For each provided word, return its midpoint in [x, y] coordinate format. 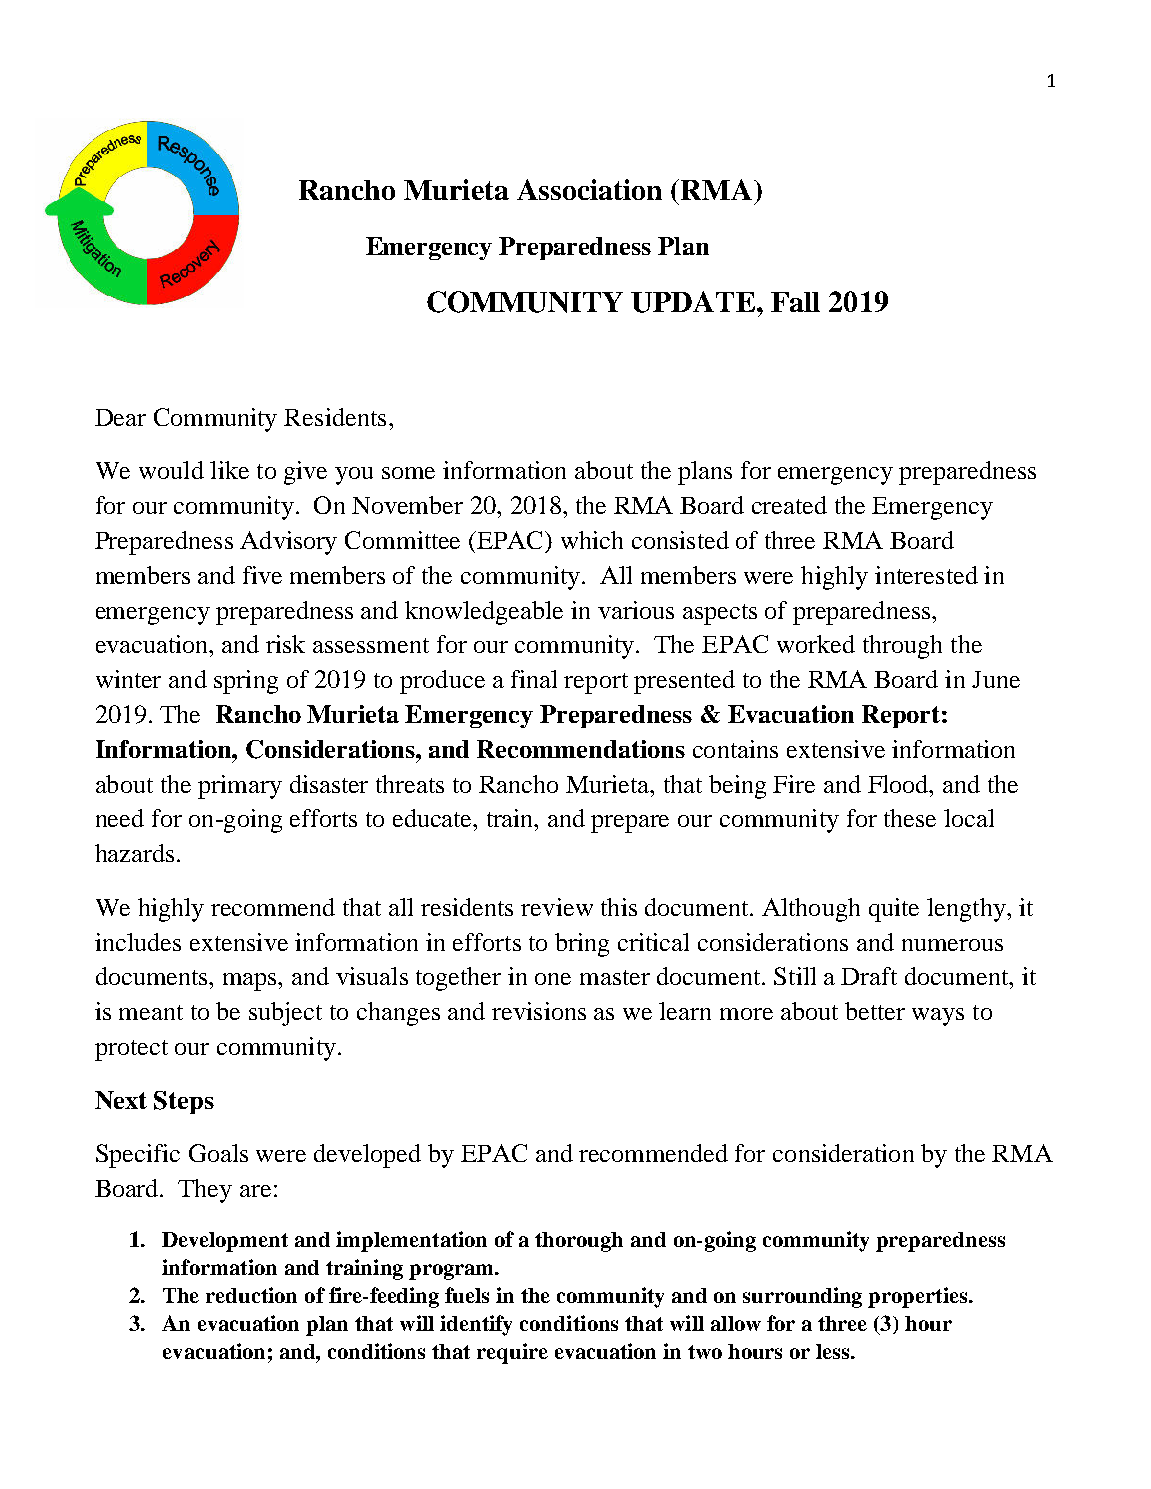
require [512, 1353]
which [592, 540]
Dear [120, 417]
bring [582, 945]
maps [251, 982]
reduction [251, 1295]
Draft [869, 976]
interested [926, 575]
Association [589, 189]
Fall [795, 302]
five [262, 575]
